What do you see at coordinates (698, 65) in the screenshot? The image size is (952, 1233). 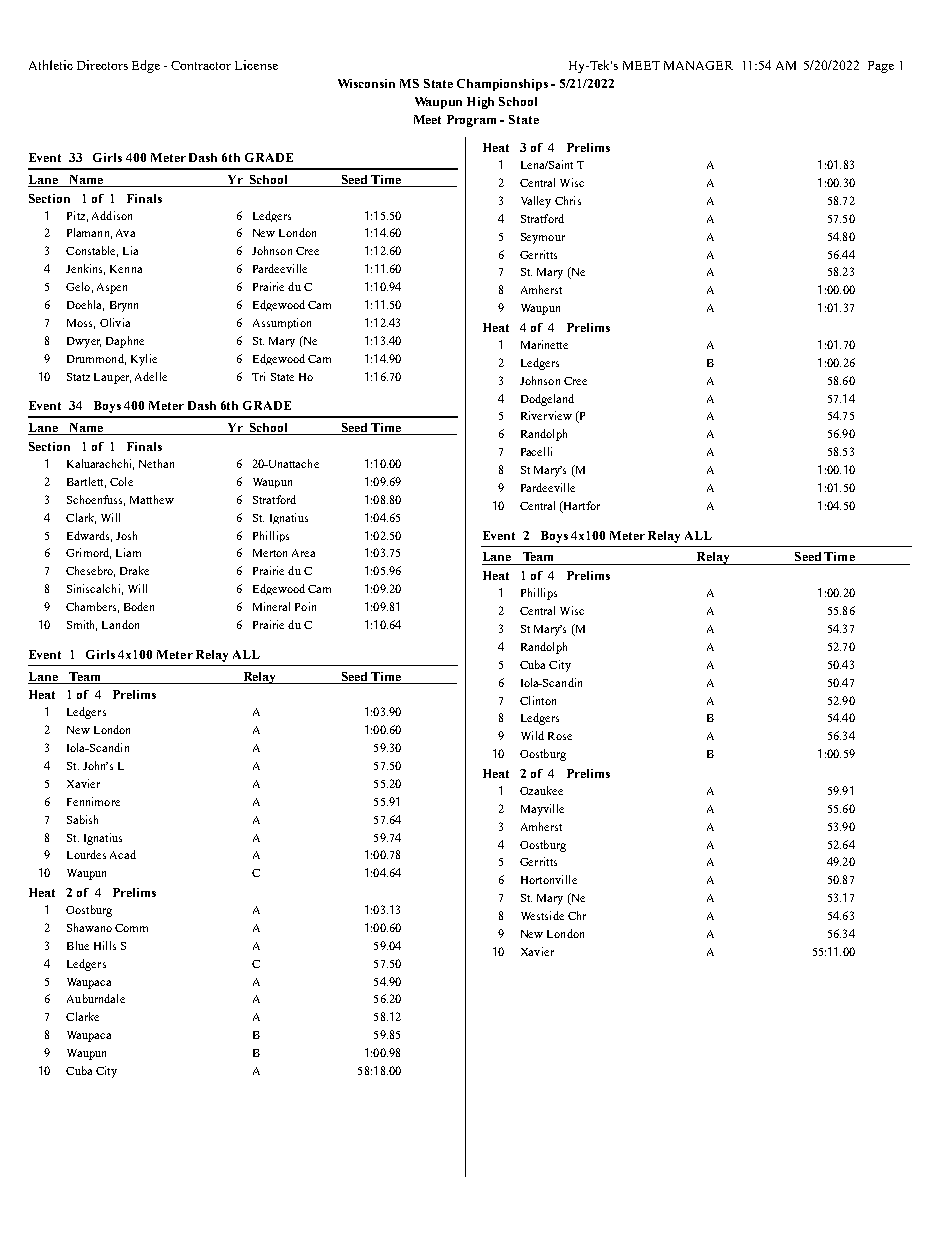 I see `MANAGER` at bounding box center [698, 65].
